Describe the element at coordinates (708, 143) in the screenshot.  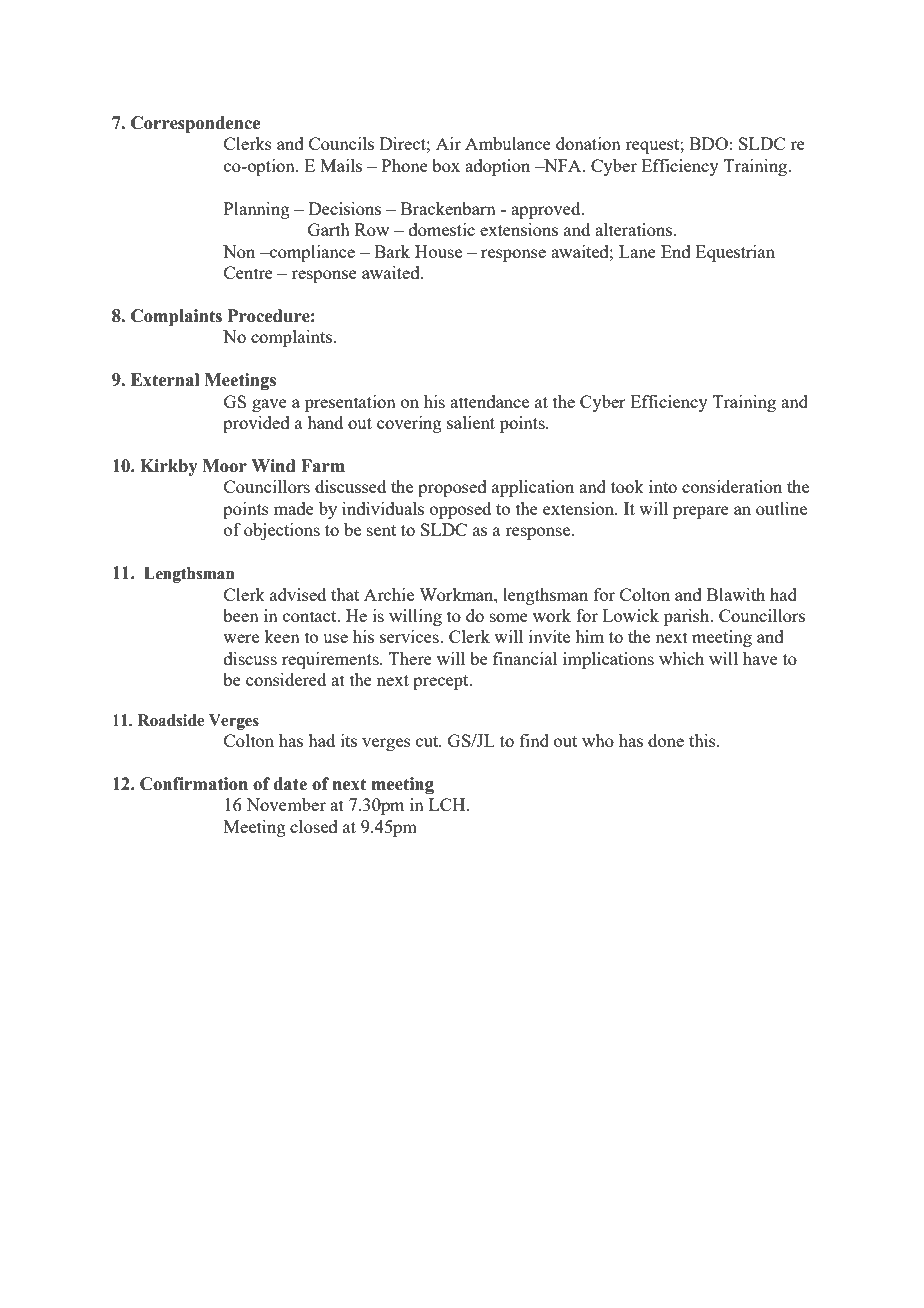
I see `BDO` at that location.
